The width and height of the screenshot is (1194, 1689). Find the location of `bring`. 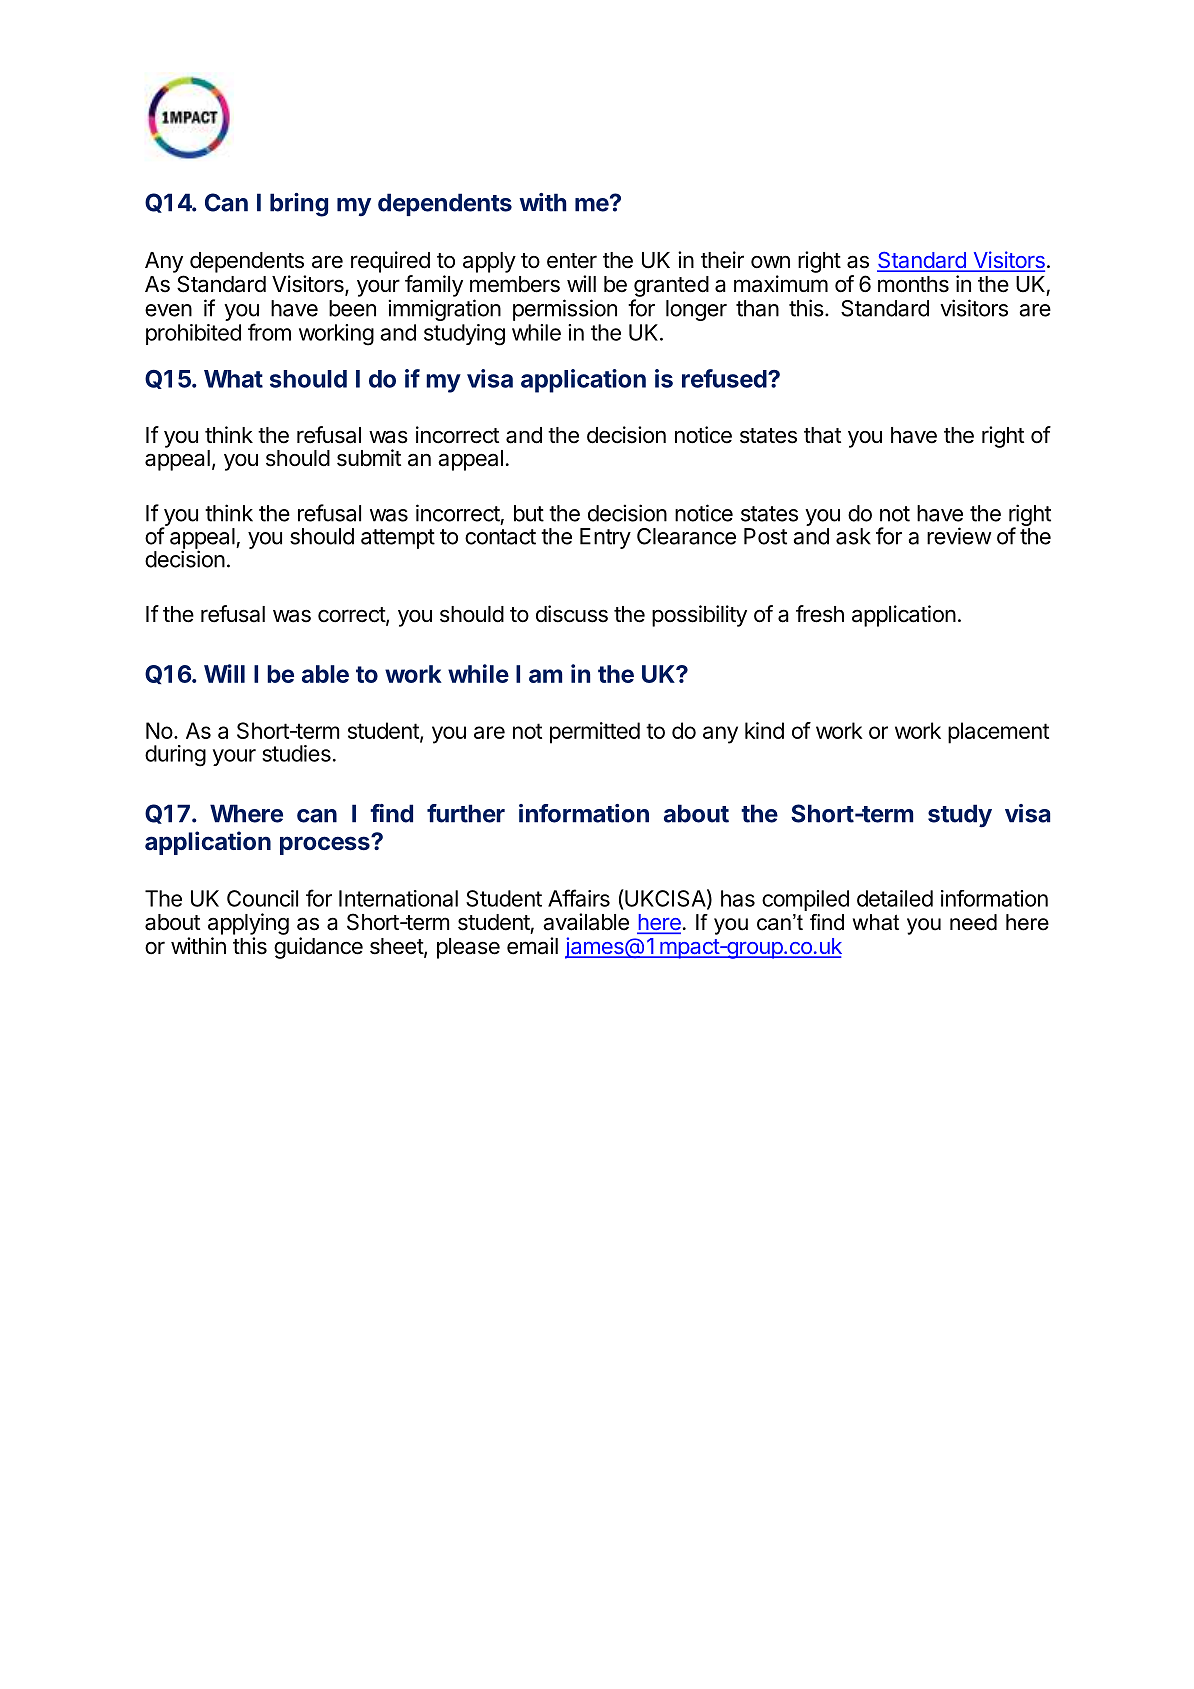

bring is located at coordinates (299, 205).
